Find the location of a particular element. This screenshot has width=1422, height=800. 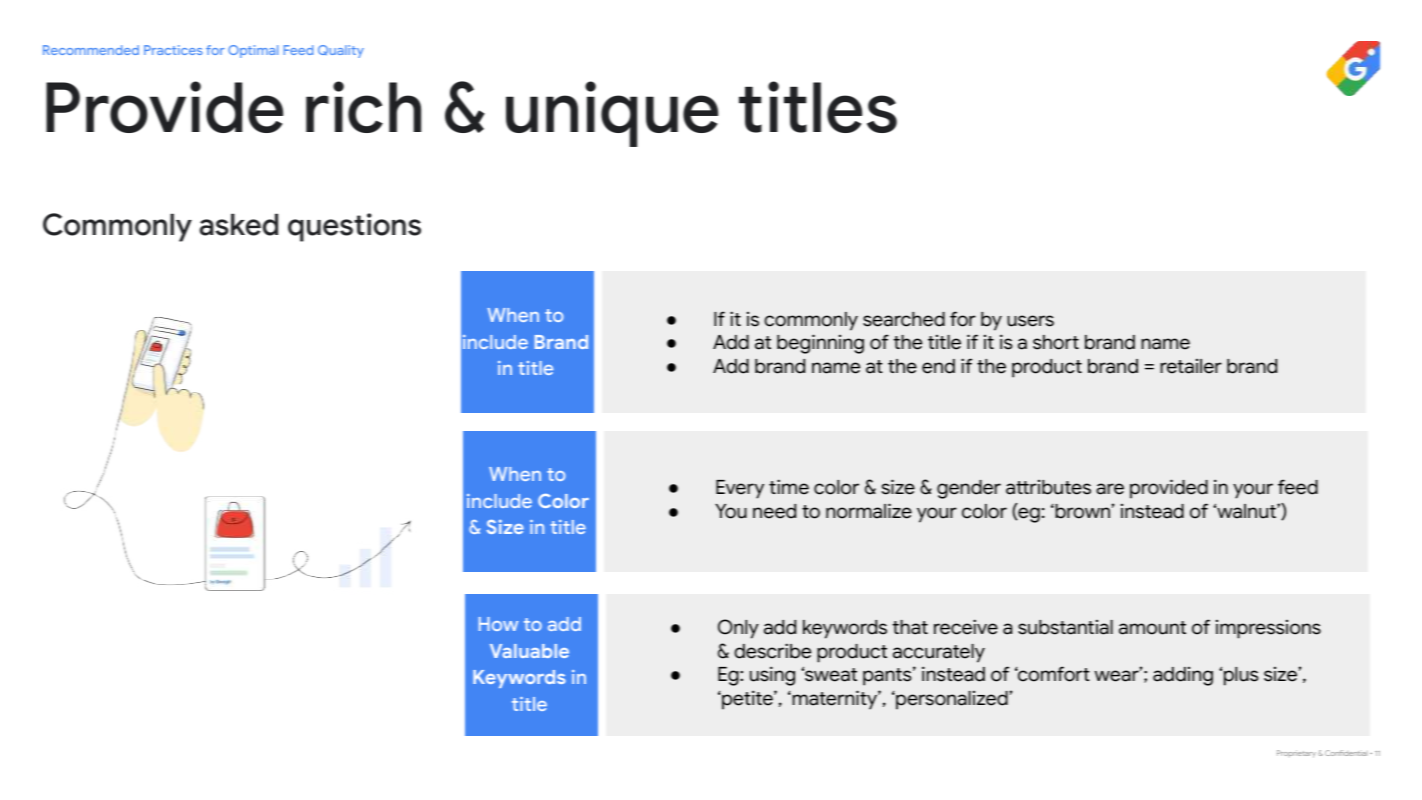

Confidential is located at coordinates (1346, 753).
